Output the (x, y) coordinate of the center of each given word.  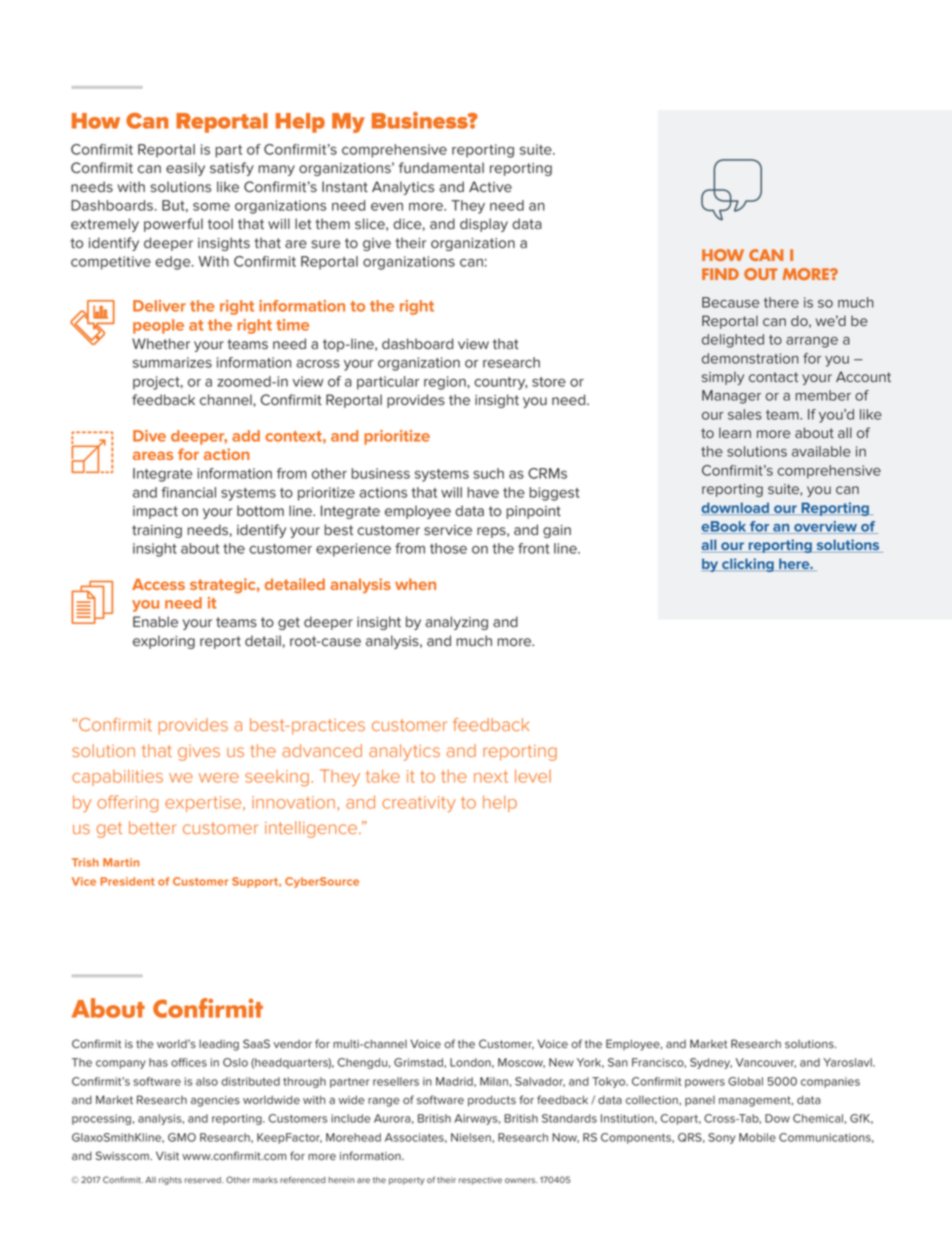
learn (735, 432)
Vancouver (766, 1063)
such (488, 473)
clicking (748, 565)
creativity (419, 804)
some (211, 206)
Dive (149, 436)
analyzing (456, 623)
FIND (720, 274)
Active (490, 187)
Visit (167, 1156)
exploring (164, 642)
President (127, 881)
